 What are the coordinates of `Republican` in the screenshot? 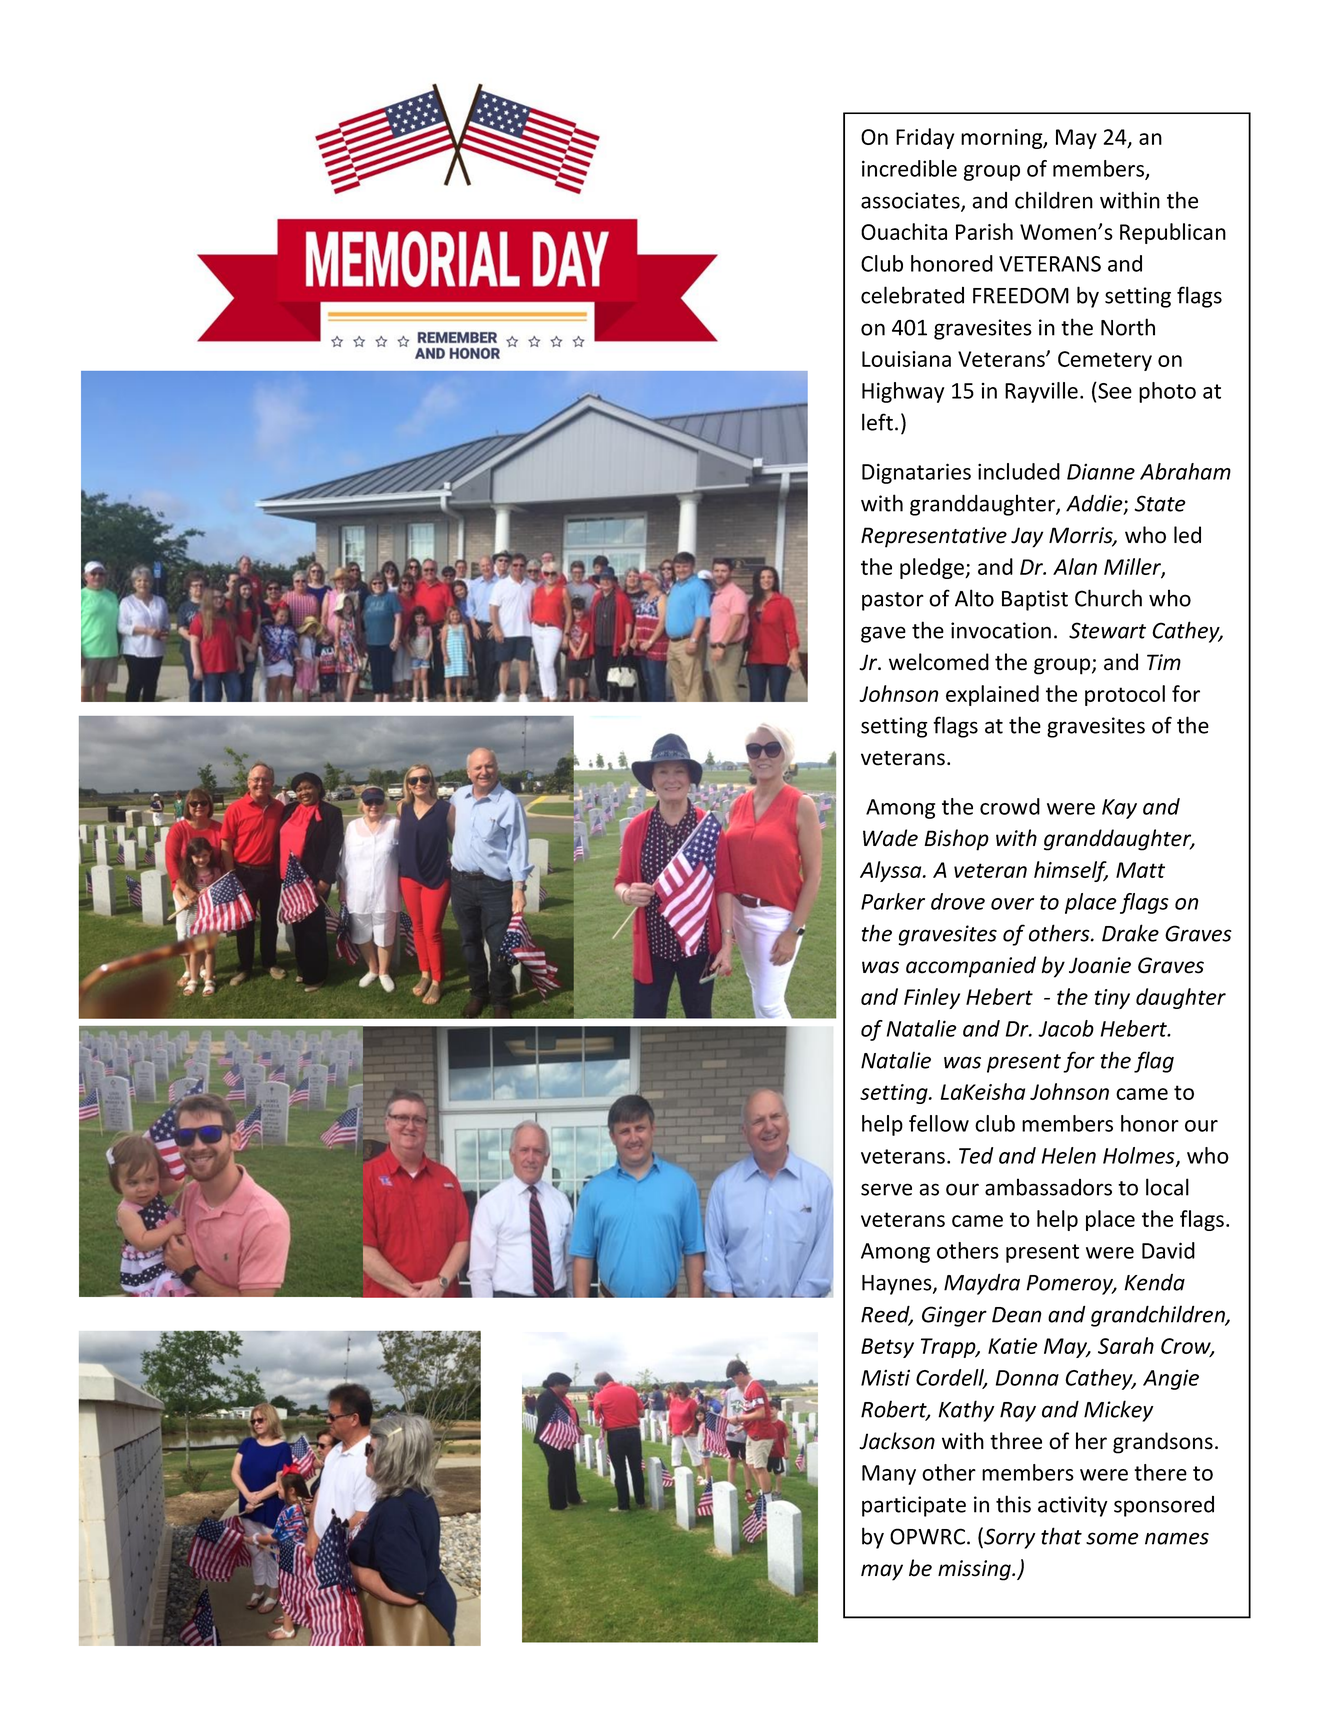 It's located at (1173, 233).
